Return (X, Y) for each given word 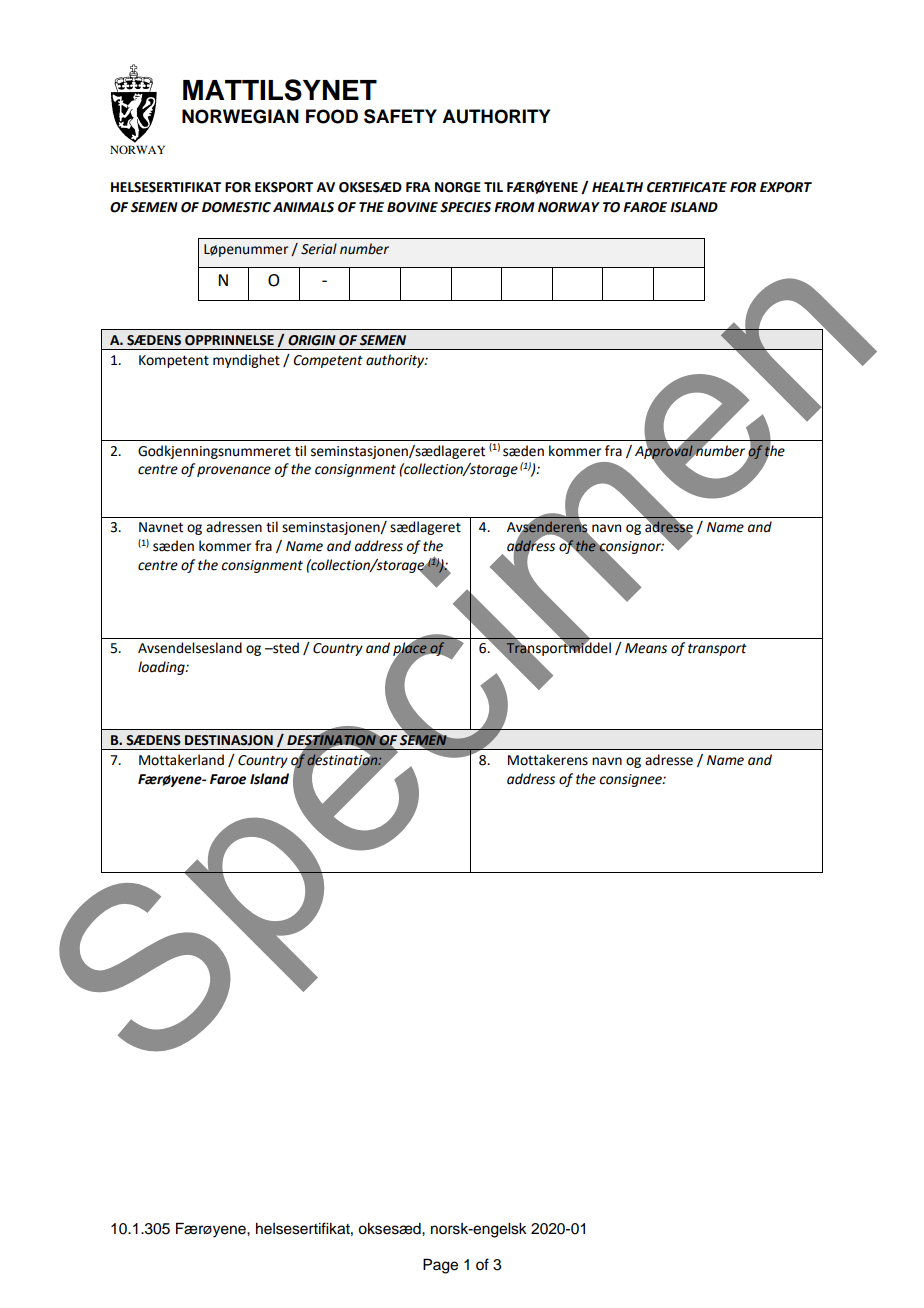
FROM (514, 207)
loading (162, 668)
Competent (328, 361)
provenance (234, 471)
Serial (319, 249)
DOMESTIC (236, 207)
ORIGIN (312, 340)
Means (646, 648)
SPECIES (465, 207)
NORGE (458, 187)
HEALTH (617, 187)
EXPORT (786, 187)
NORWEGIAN (240, 116)
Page (440, 1266)
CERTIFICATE (687, 187)
